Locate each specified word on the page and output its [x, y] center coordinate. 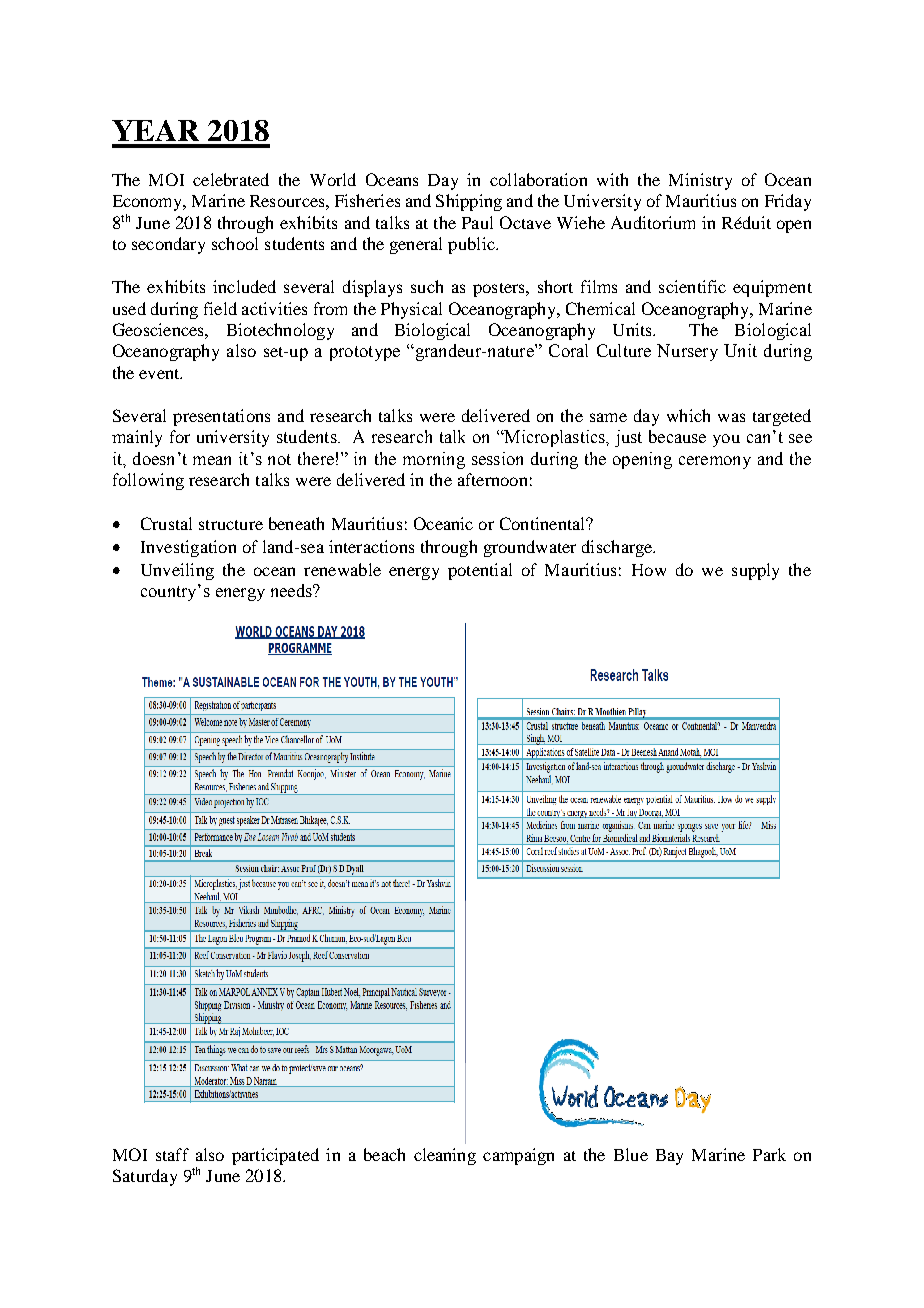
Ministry [700, 181]
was [731, 417]
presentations [221, 417]
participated [275, 1156]
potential [480, 571]
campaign [518, 1156]
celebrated [231, 179]
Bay [669, 1157]
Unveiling [177, 571]
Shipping [469, 202]
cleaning [445, 1156]
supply [755, 571]
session [497, 458]
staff [172, 1154]
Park [769, 1154]
